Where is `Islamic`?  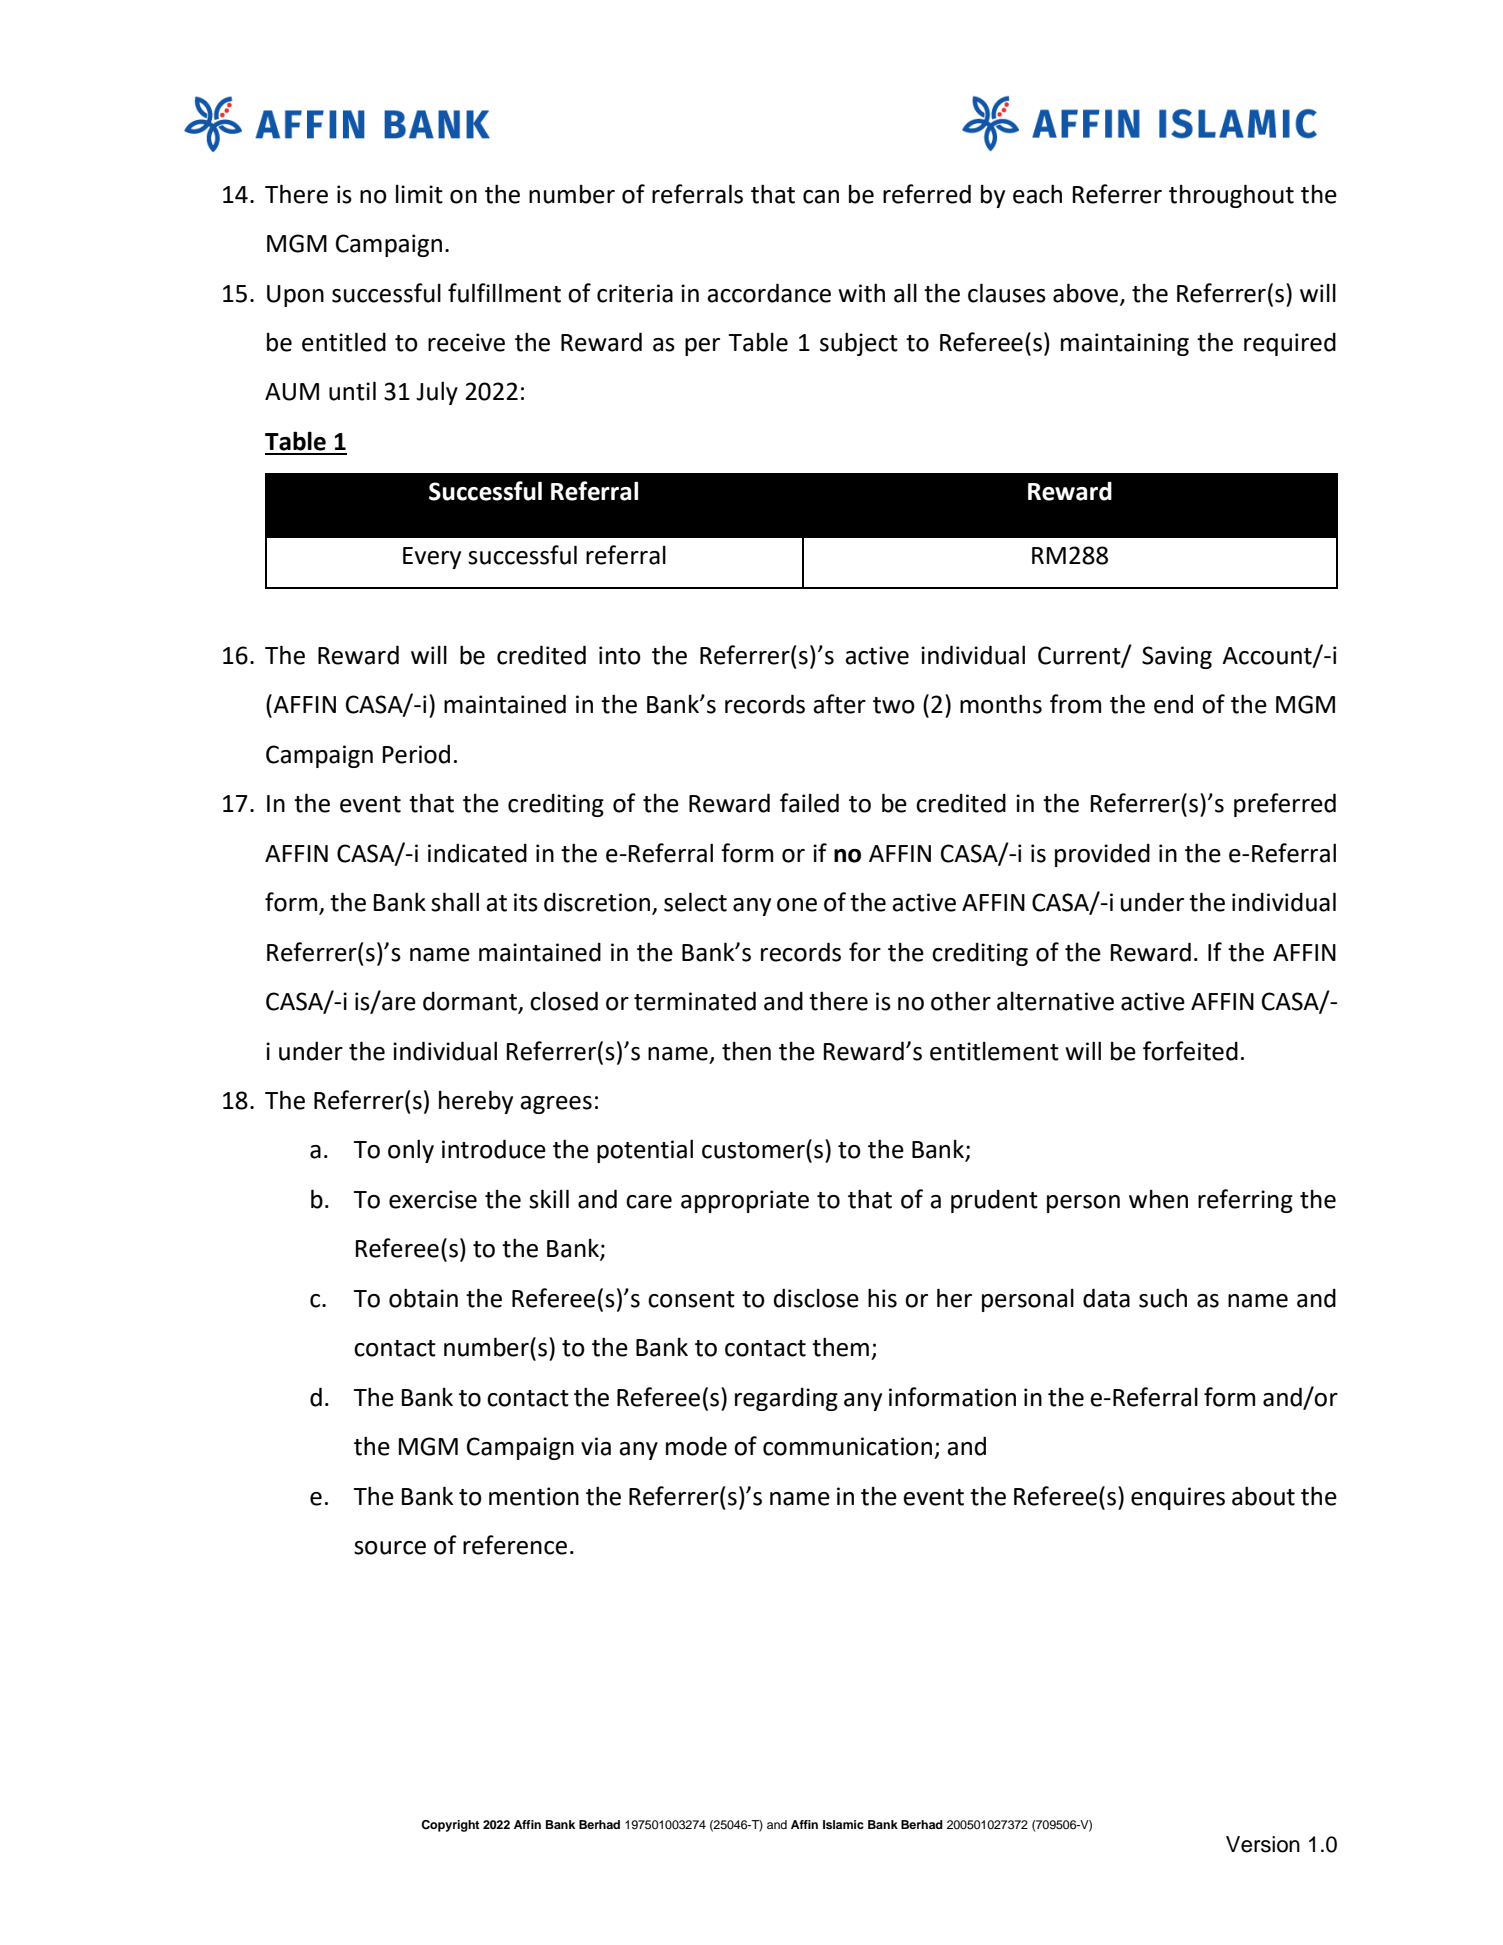 Islamic is located at coordinates (843, 1824).
